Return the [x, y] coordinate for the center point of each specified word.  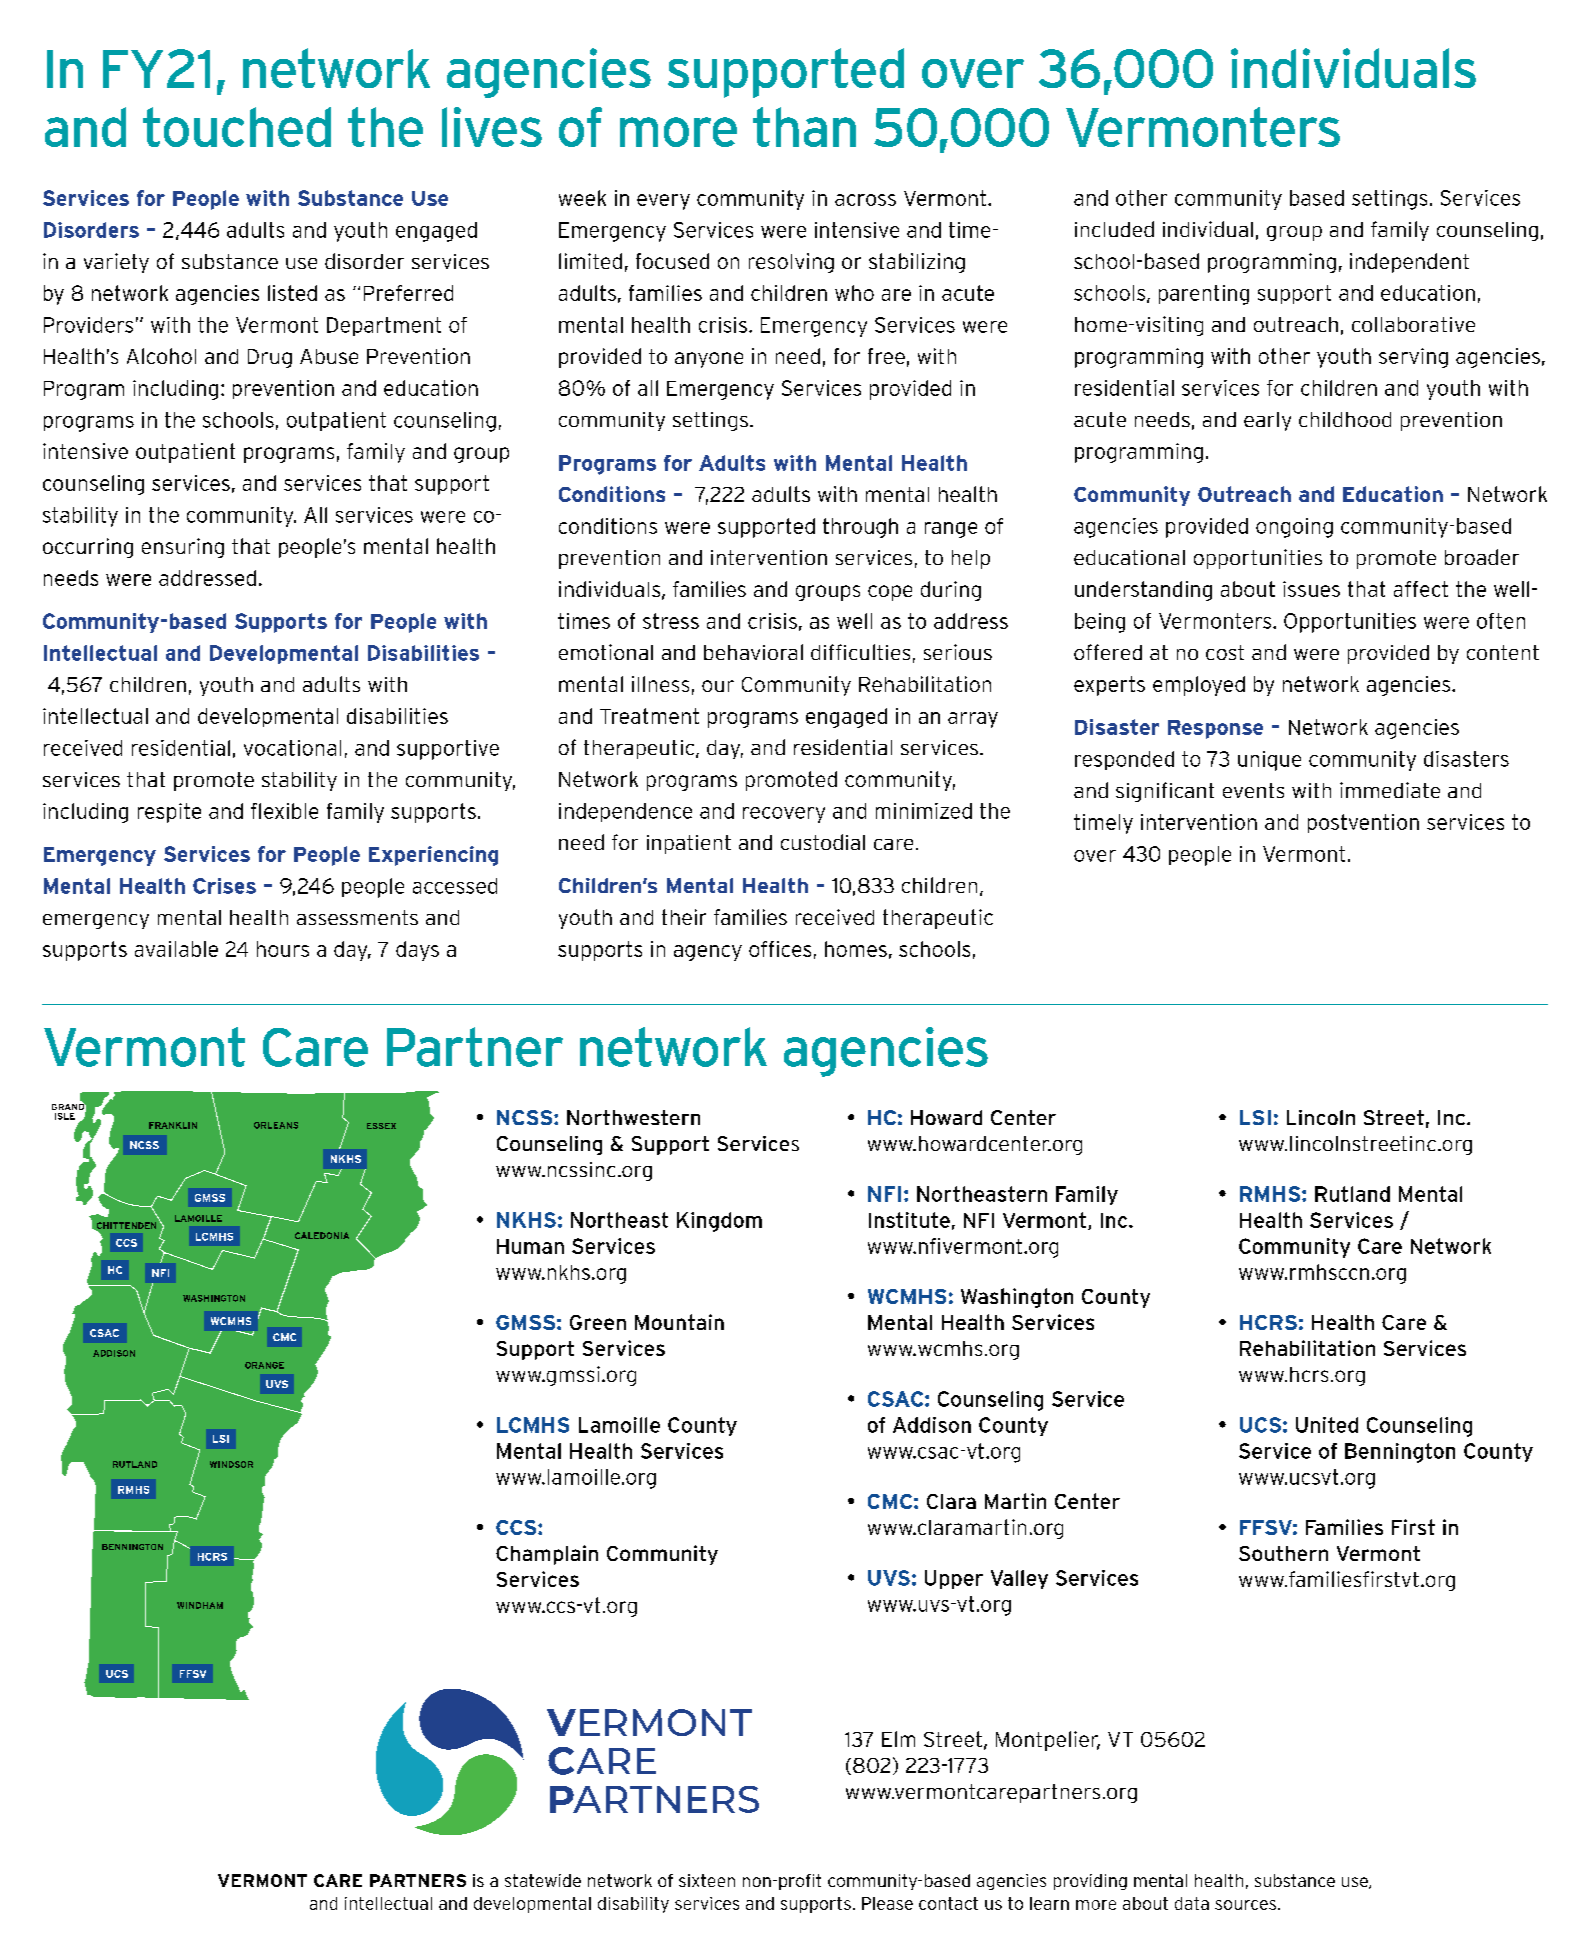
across [865, 200]
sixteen [707, 1880]
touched [237, 127]
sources [1245, 1905]
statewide [543, 1880]
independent [1409, 263]
